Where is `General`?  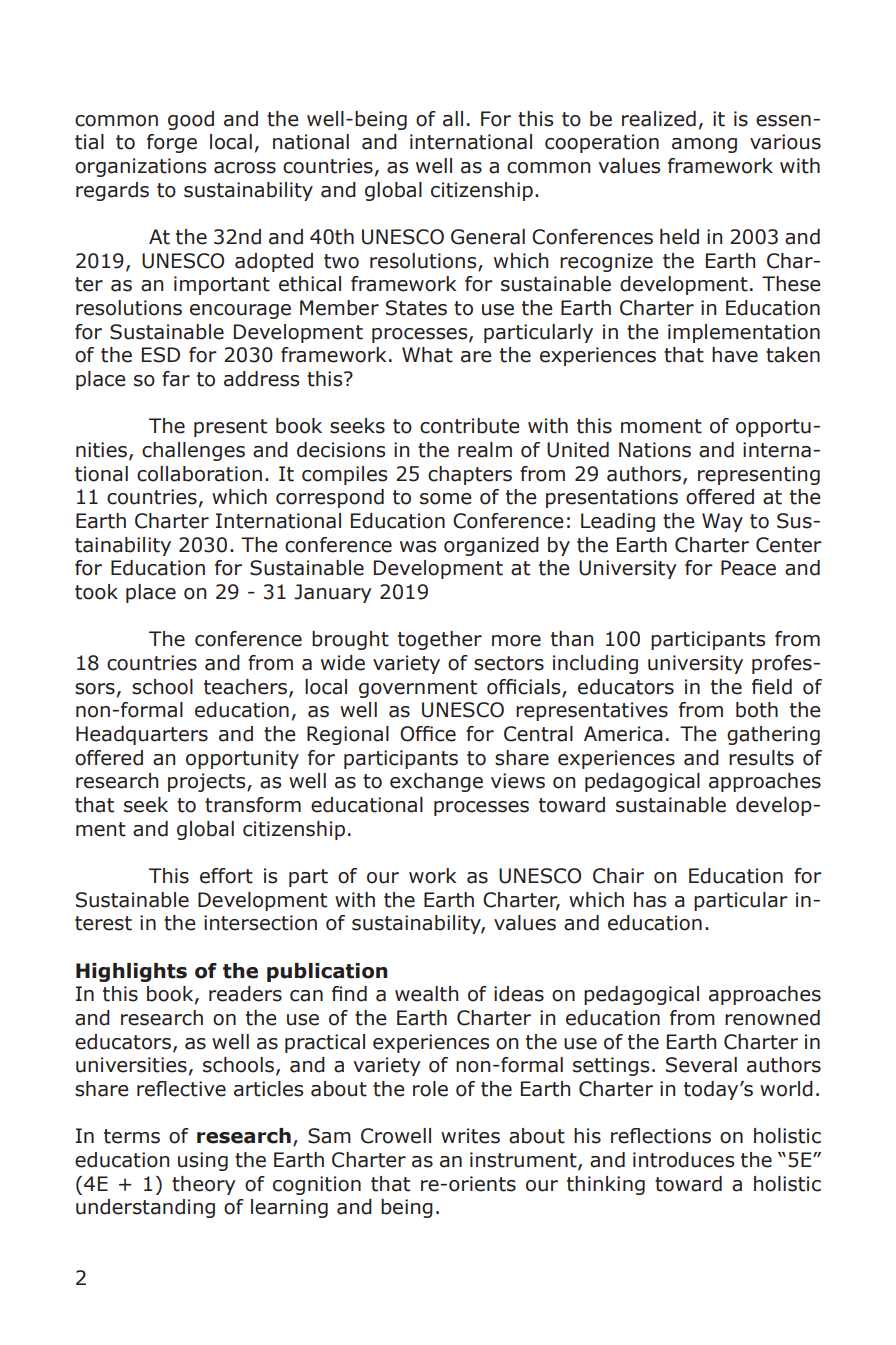
General is located at coordinates (488, 237).
